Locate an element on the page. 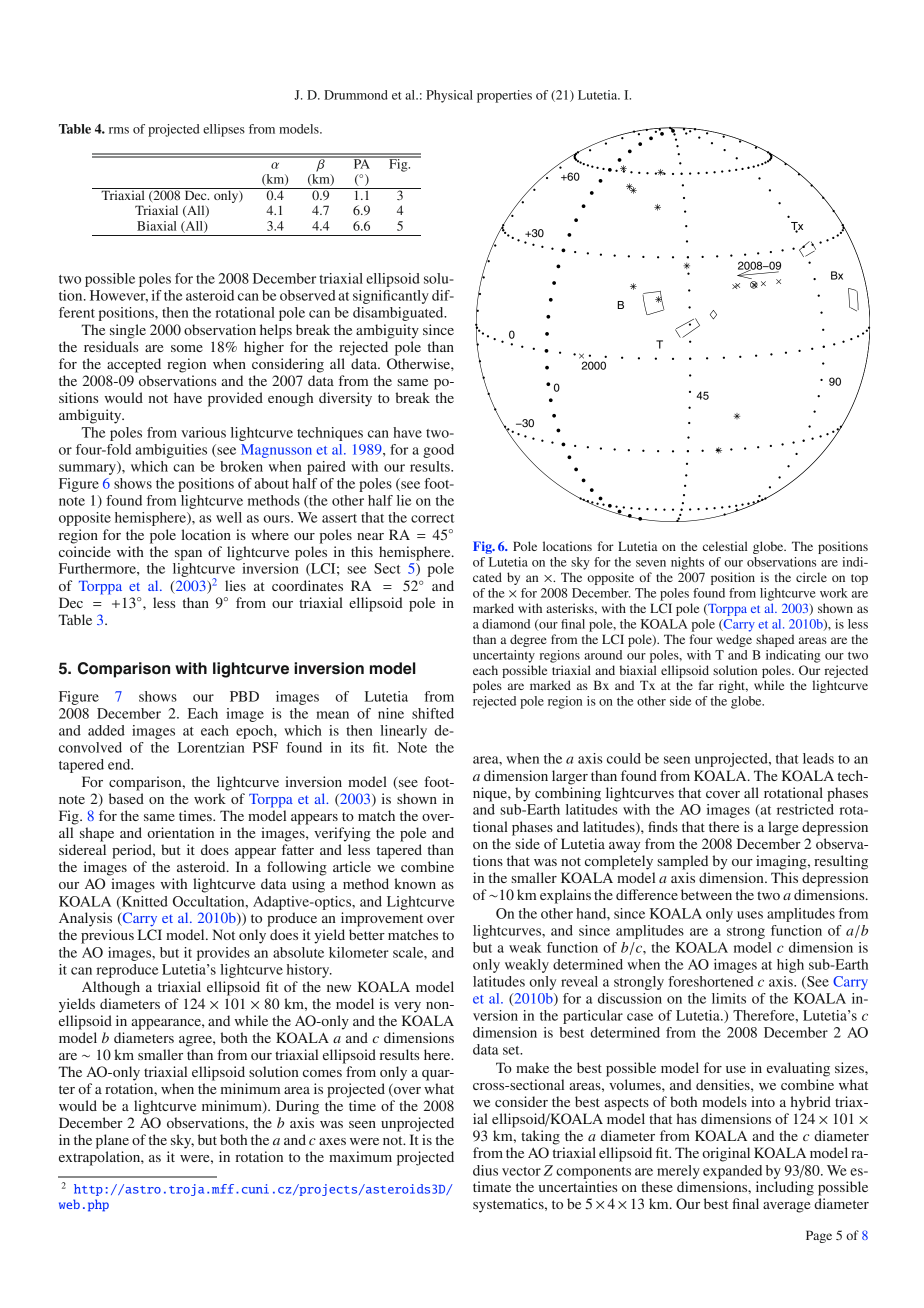  uses is located at coordinates (750, 915).
